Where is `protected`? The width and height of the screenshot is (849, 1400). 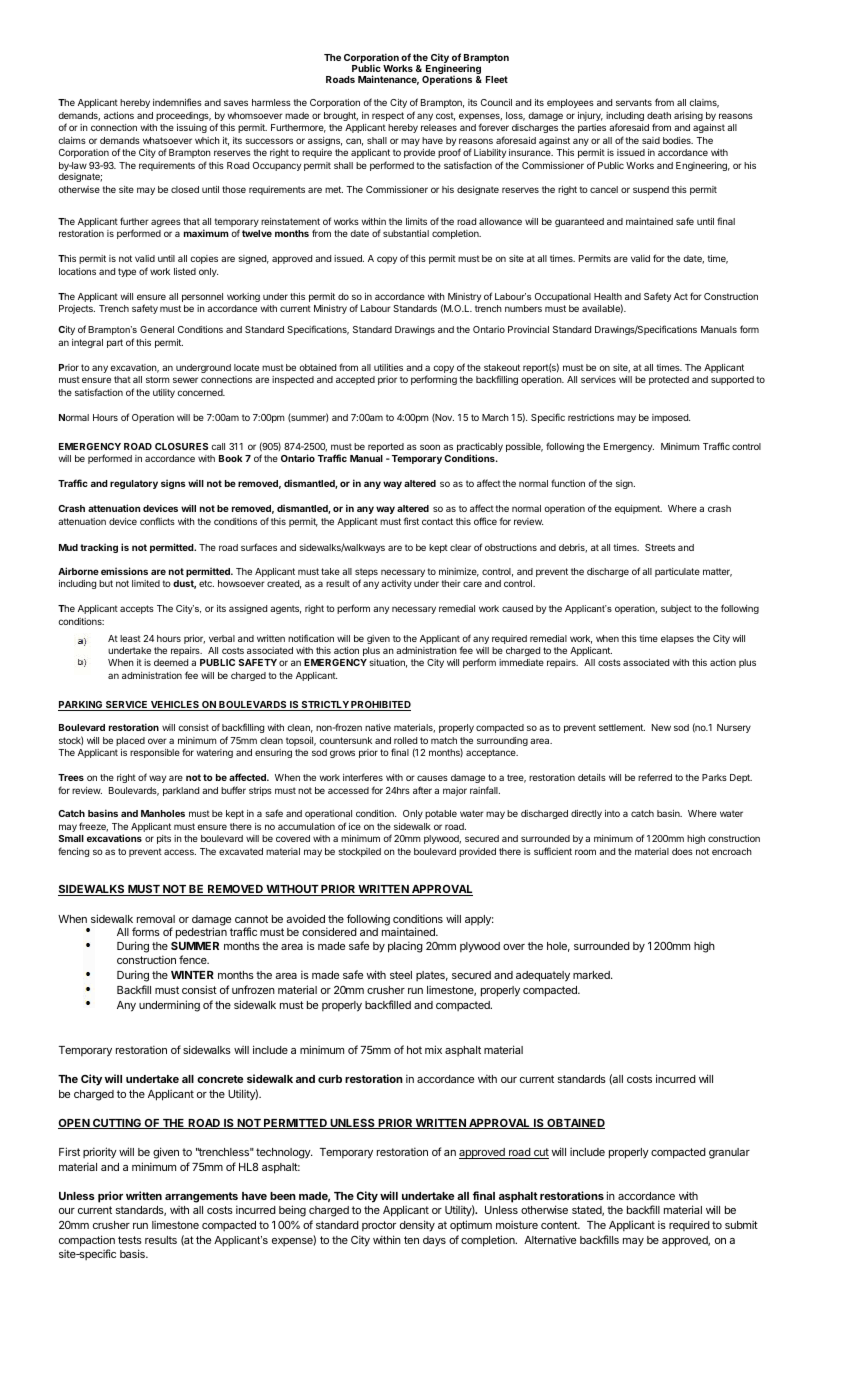 protected is located at coordinates (669, 380).
